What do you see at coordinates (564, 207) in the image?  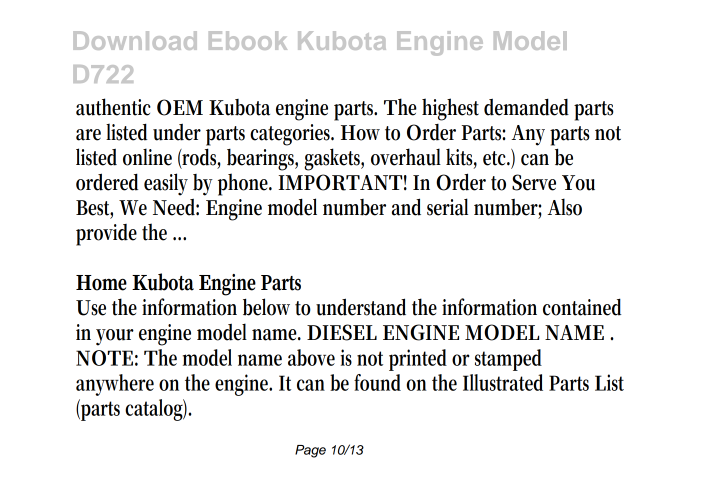 I see `Also` at bounding box center [564, 207].
